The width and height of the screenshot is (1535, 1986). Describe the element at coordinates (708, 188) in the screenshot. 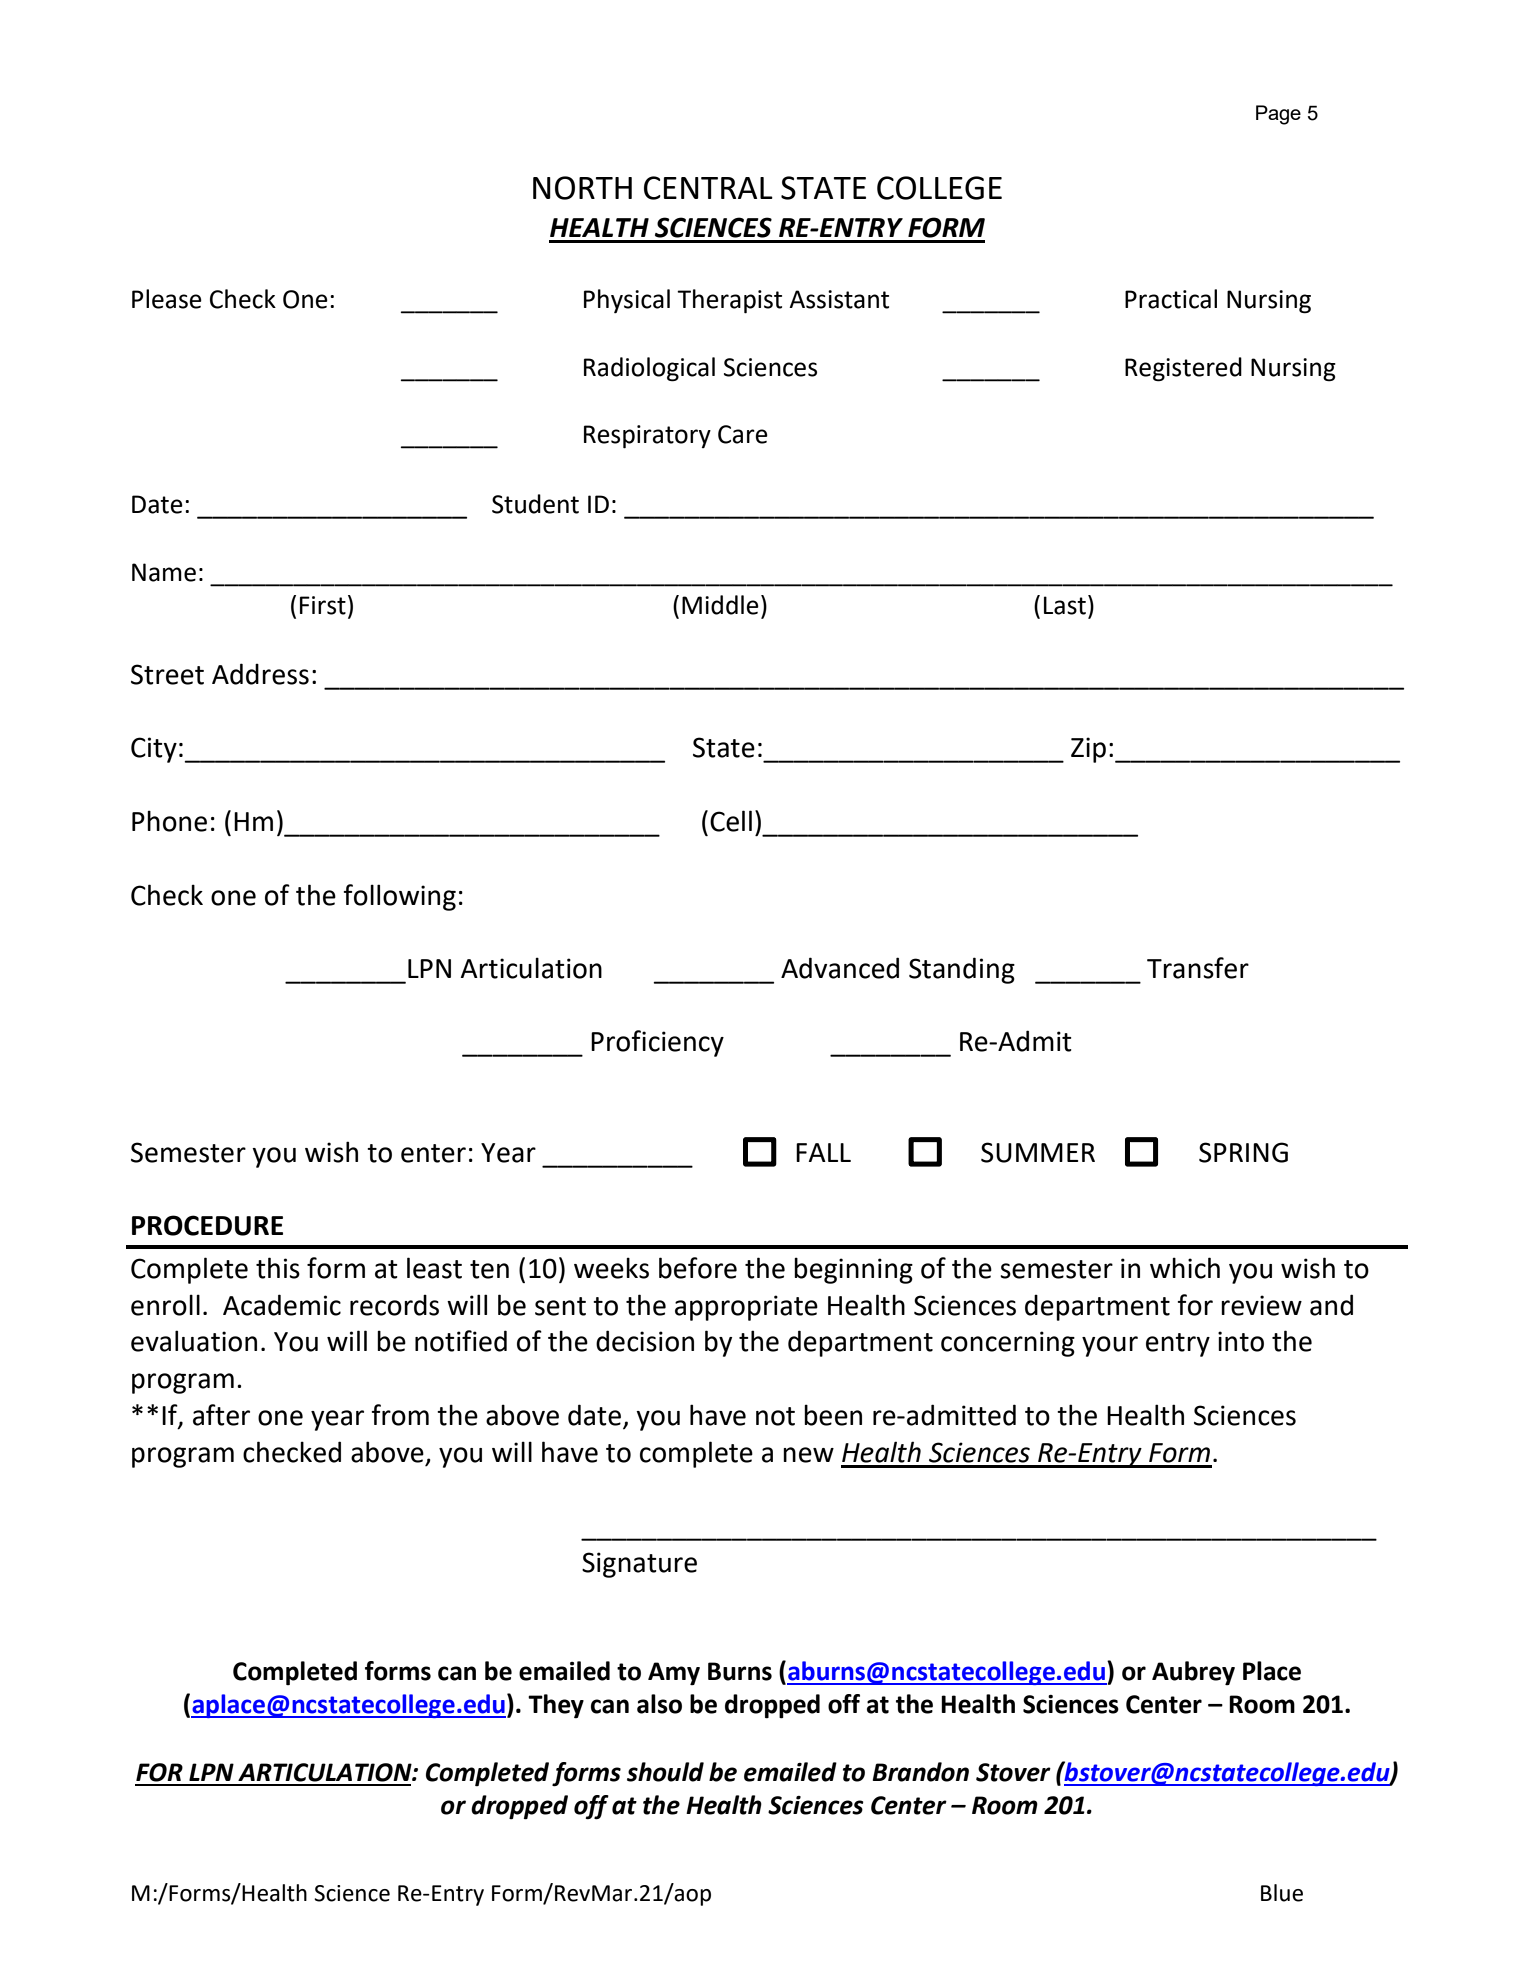

I see `CENTRAL` at that location.
